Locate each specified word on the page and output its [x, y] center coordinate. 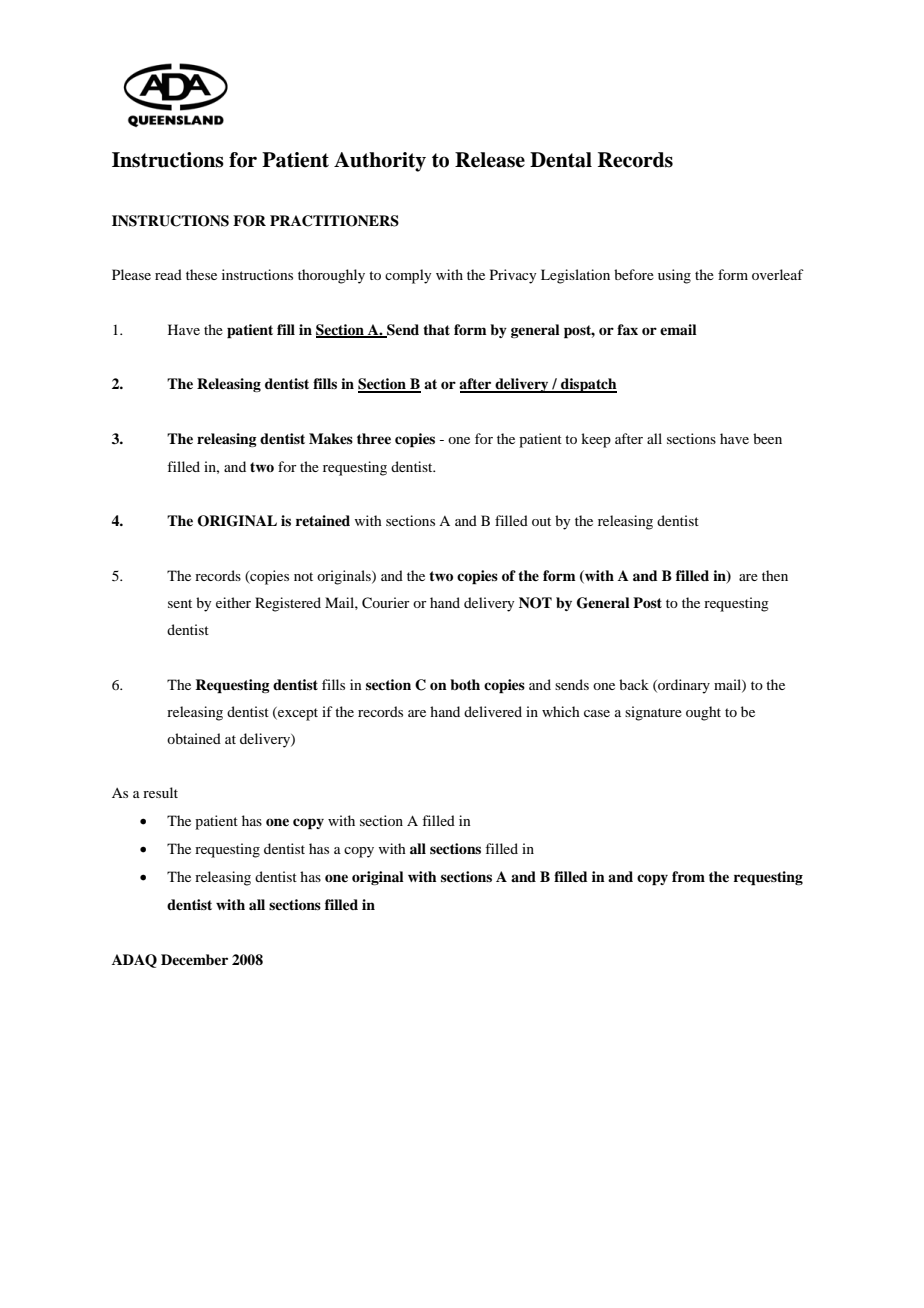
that [436, 329]
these [201, 274]
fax [627, 329]
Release [490, 160]
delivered [493, 711]
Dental [561, 160]
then [775, 575]
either [233, 602]
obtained [194, 738]
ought [703, 713]
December [194, 959]
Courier [386, 603]
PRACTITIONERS [334, 221]
